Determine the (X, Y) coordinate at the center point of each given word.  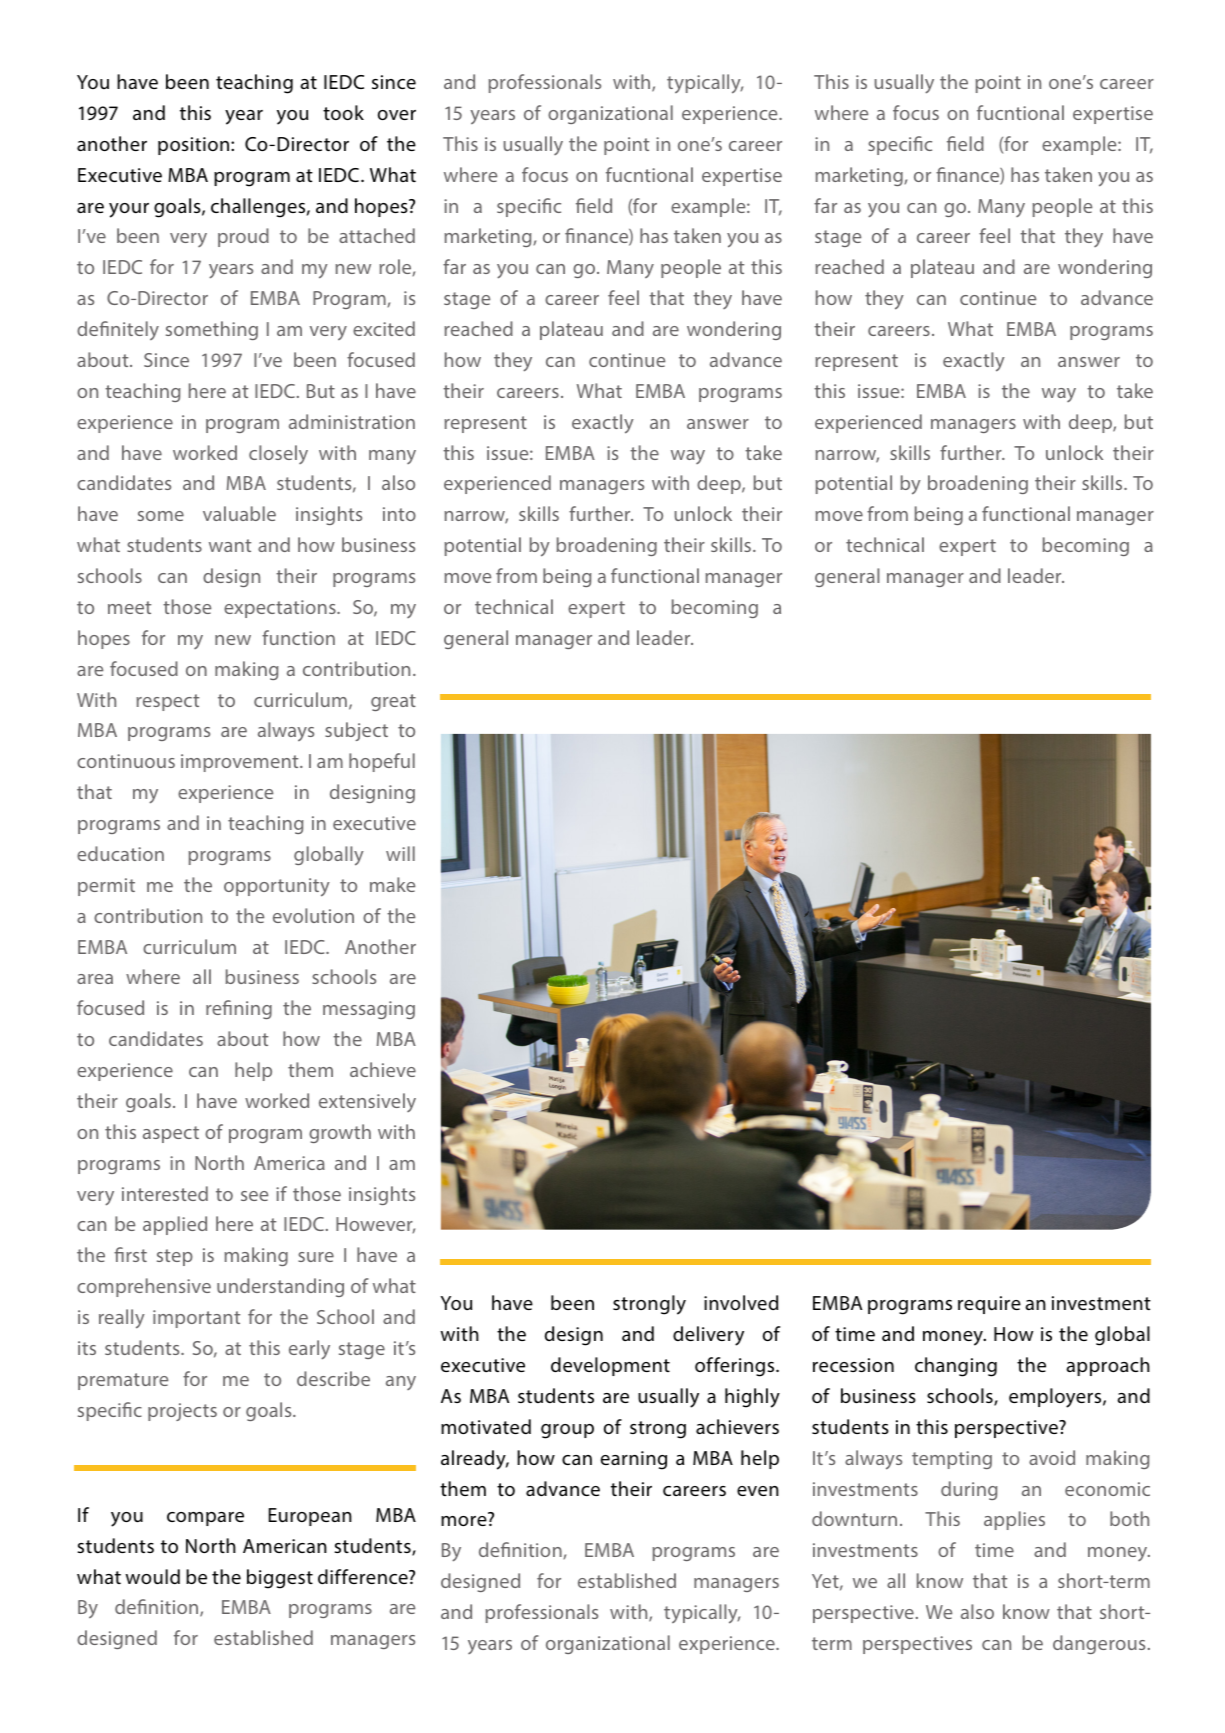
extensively (367, 1102)
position (193, 146)
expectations (281, 609)
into (399, 514)
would (152, 1577)
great (393, 702)
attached (377, 235)
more (464, 1521)
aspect (171, 1134)
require (989, 1305)
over (397, 115)
